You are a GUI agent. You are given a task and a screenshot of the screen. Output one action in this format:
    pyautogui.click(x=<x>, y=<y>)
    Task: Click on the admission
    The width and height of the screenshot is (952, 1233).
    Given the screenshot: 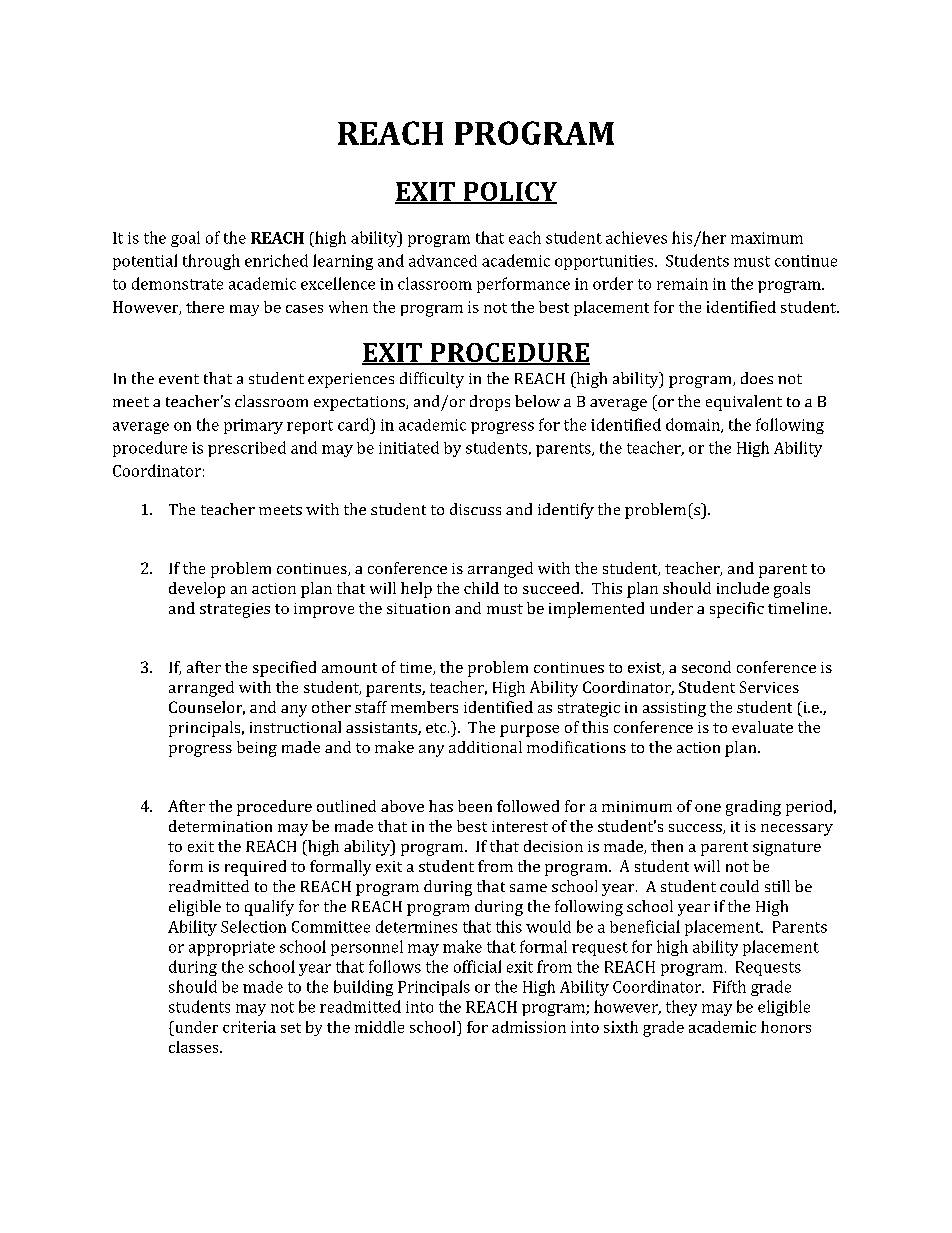 What is the action you would take?
    pyautogui.click(x=529, y=1027)
